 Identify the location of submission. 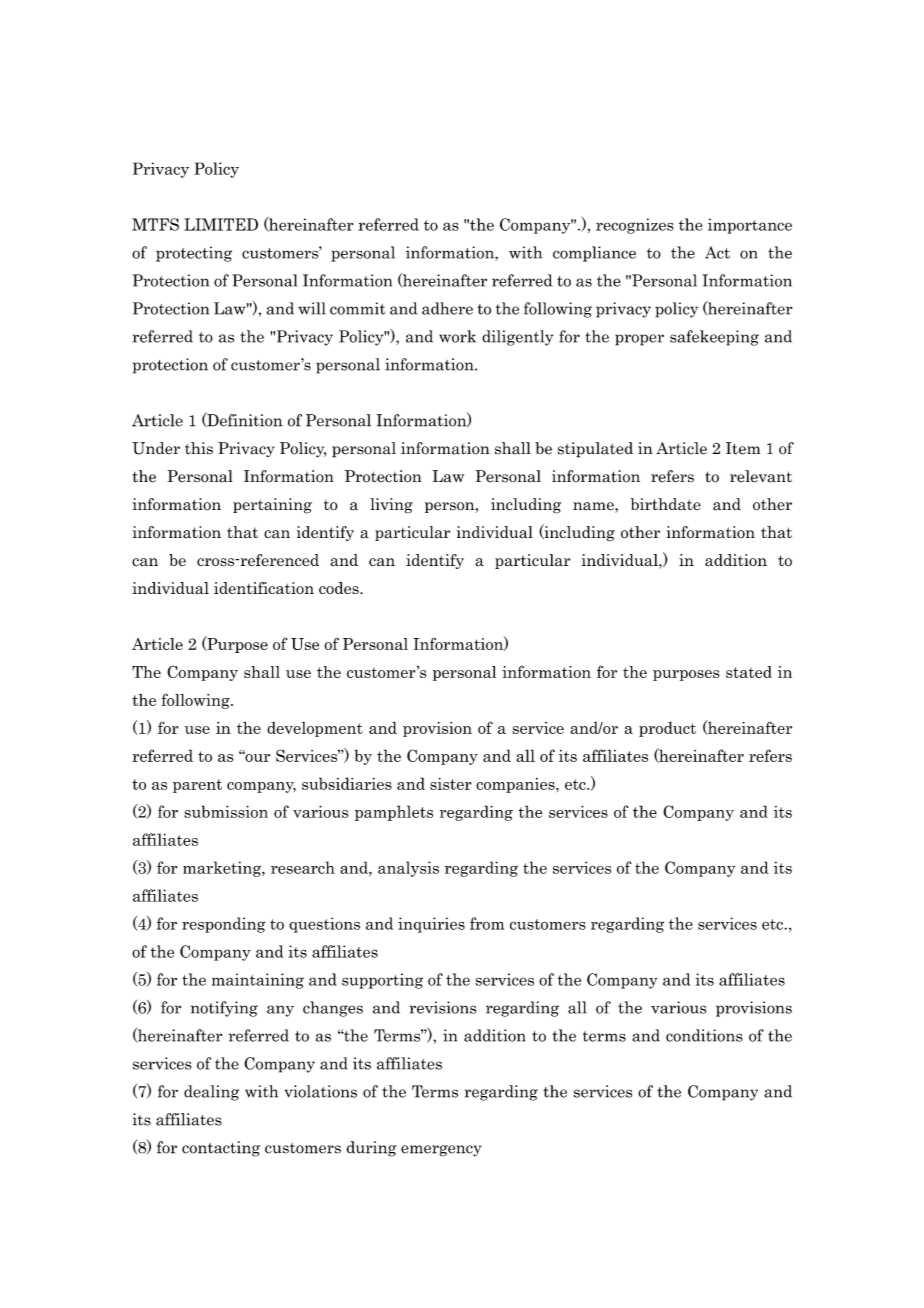
(226, 811).
